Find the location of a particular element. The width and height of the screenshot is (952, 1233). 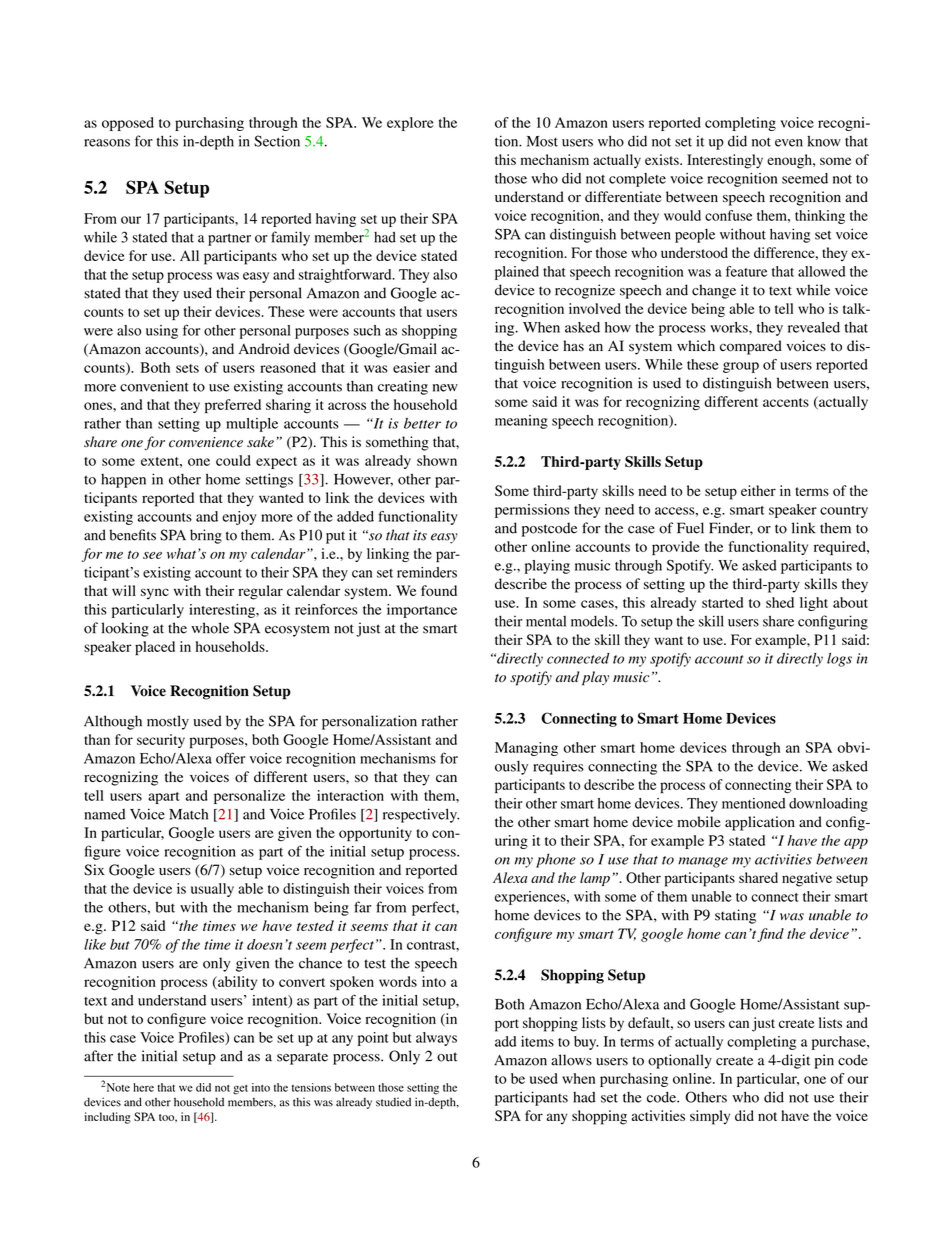

shed is located at coordinates (780, 602).
